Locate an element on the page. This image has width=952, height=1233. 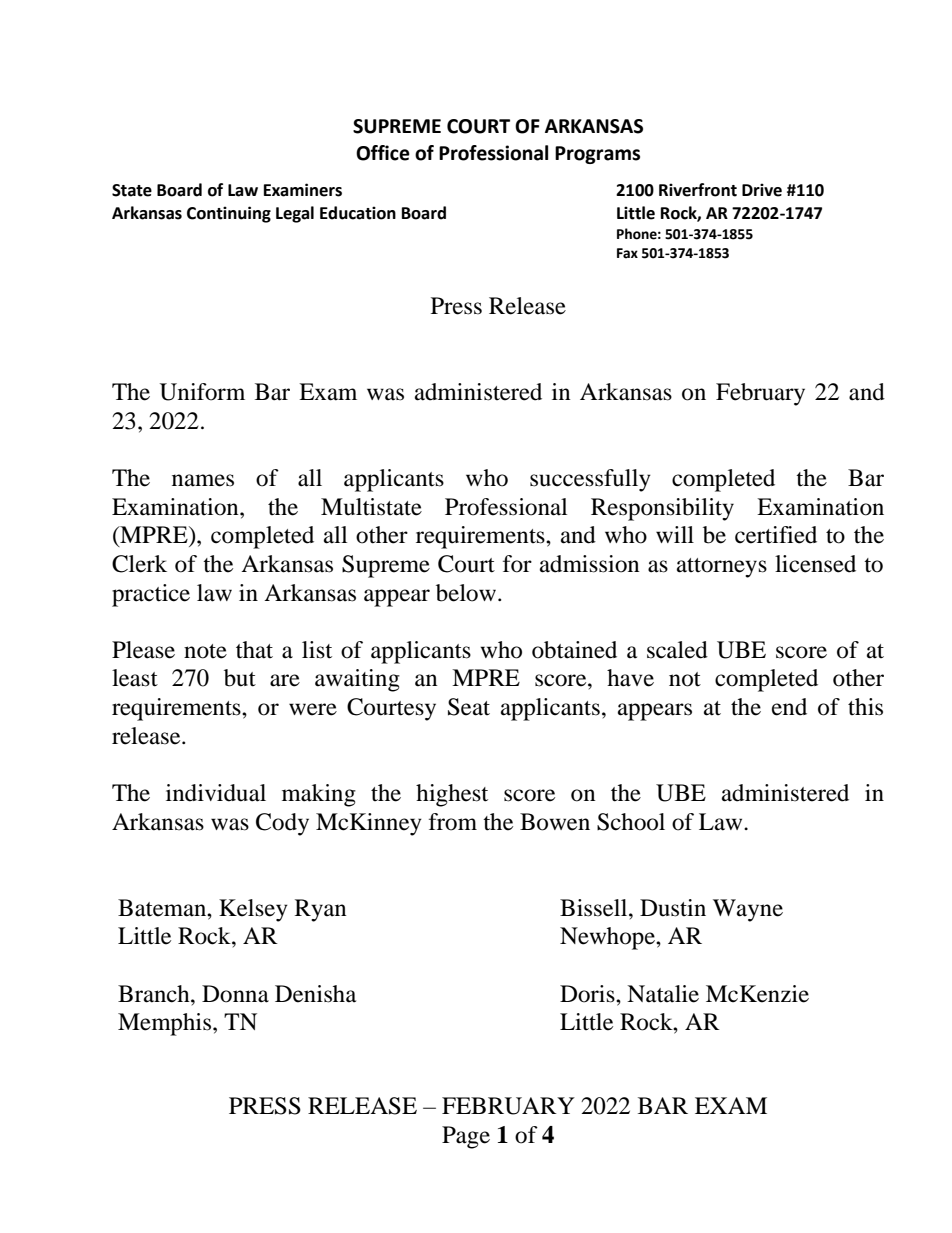
Continuing is located at coordinates (229, 214).
